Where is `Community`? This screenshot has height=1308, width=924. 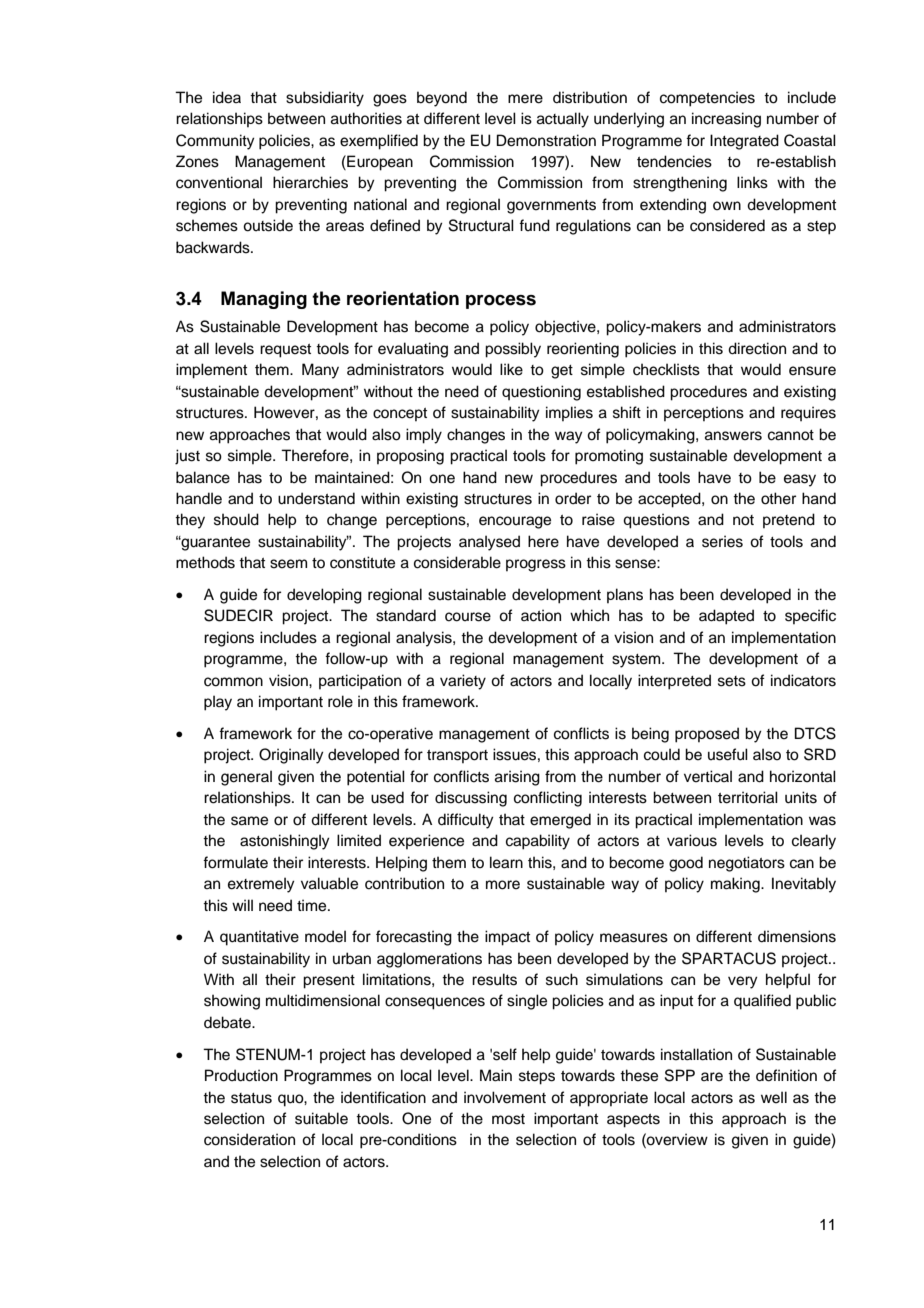 Community is located at coordinates (215, 142).
